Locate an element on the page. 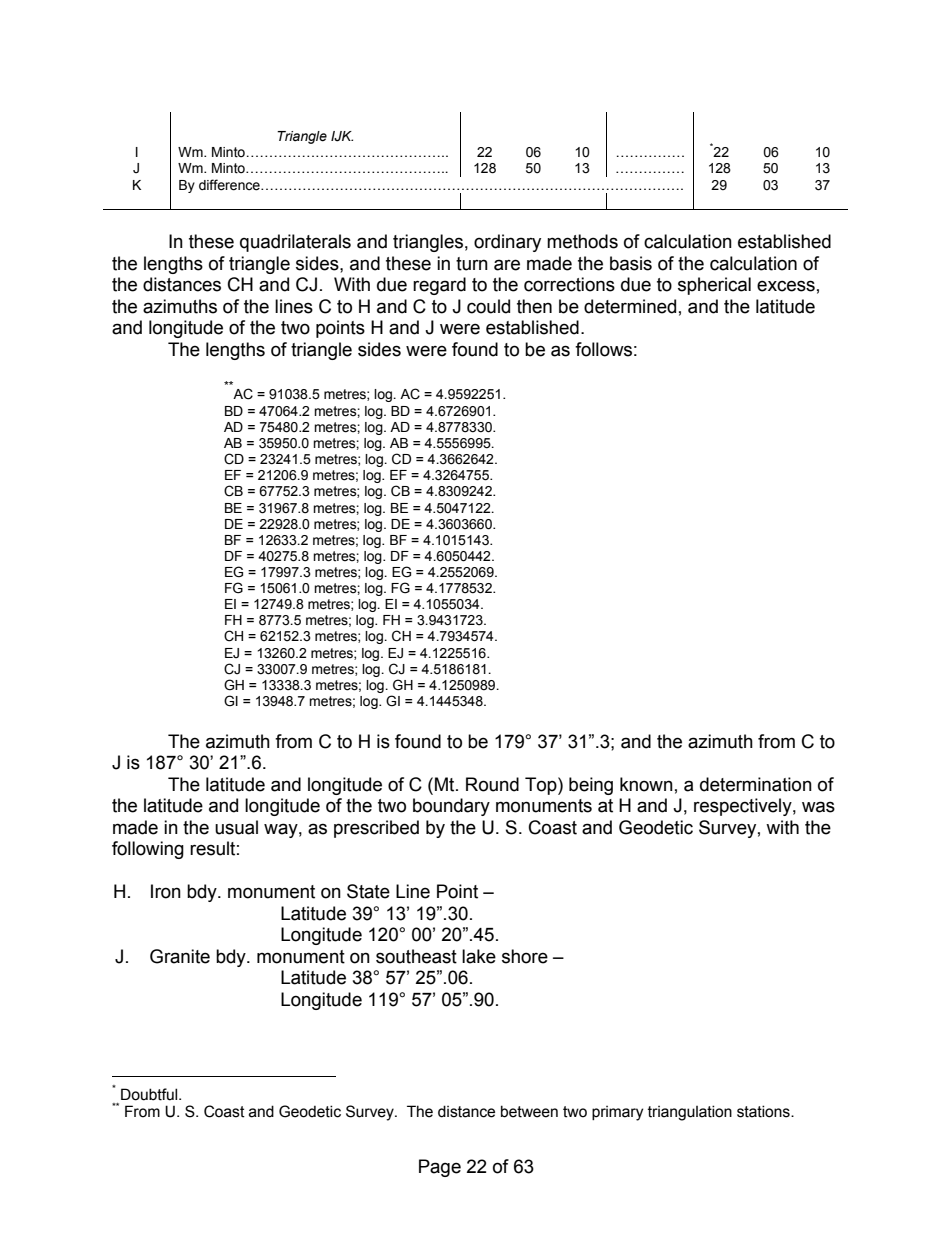  Round is located at coordinates (492, 784).
